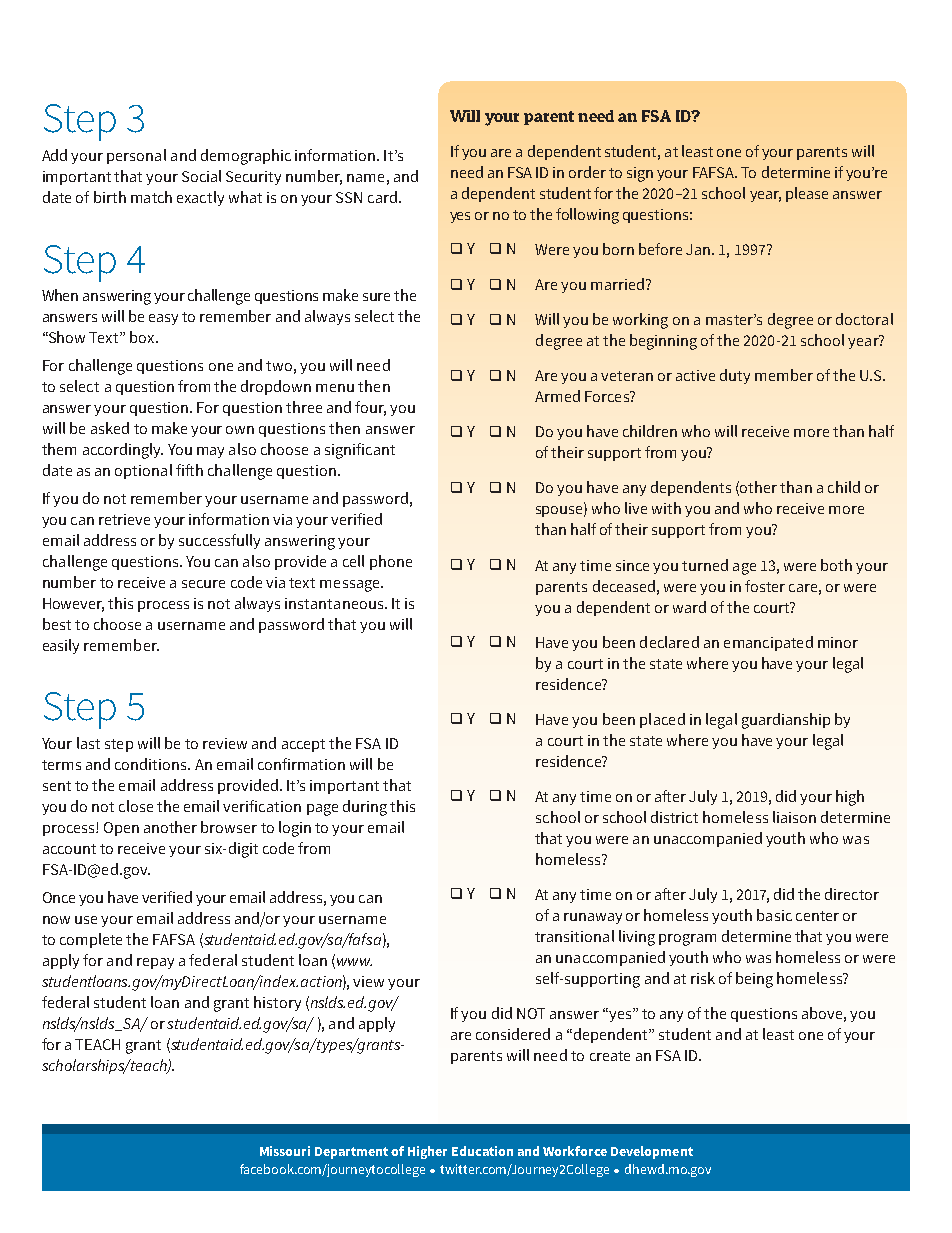 This screenshot has width=952, height=1233. I want to click on Development, so click(652, 1152).
